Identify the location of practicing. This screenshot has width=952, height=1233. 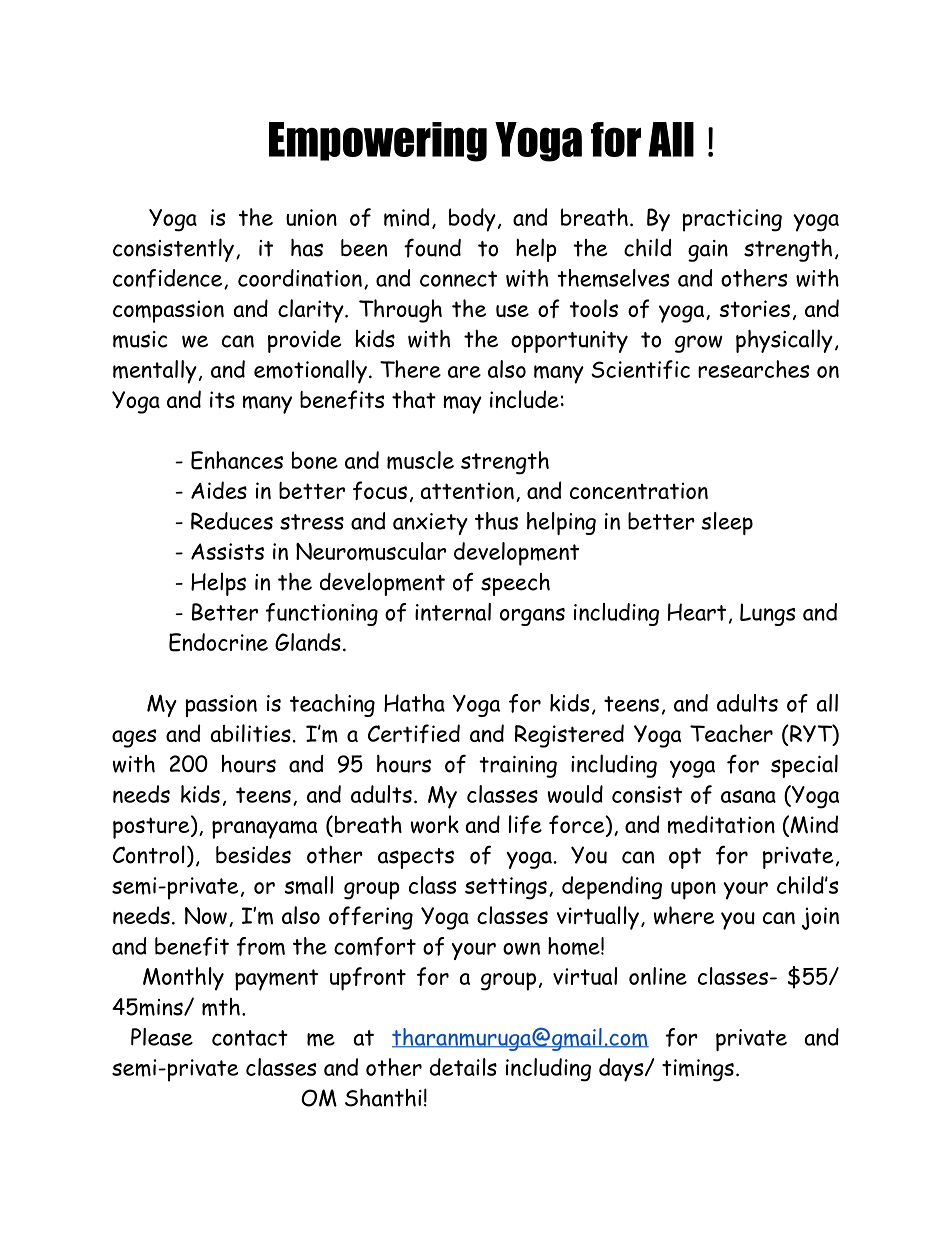
(732, 220).
